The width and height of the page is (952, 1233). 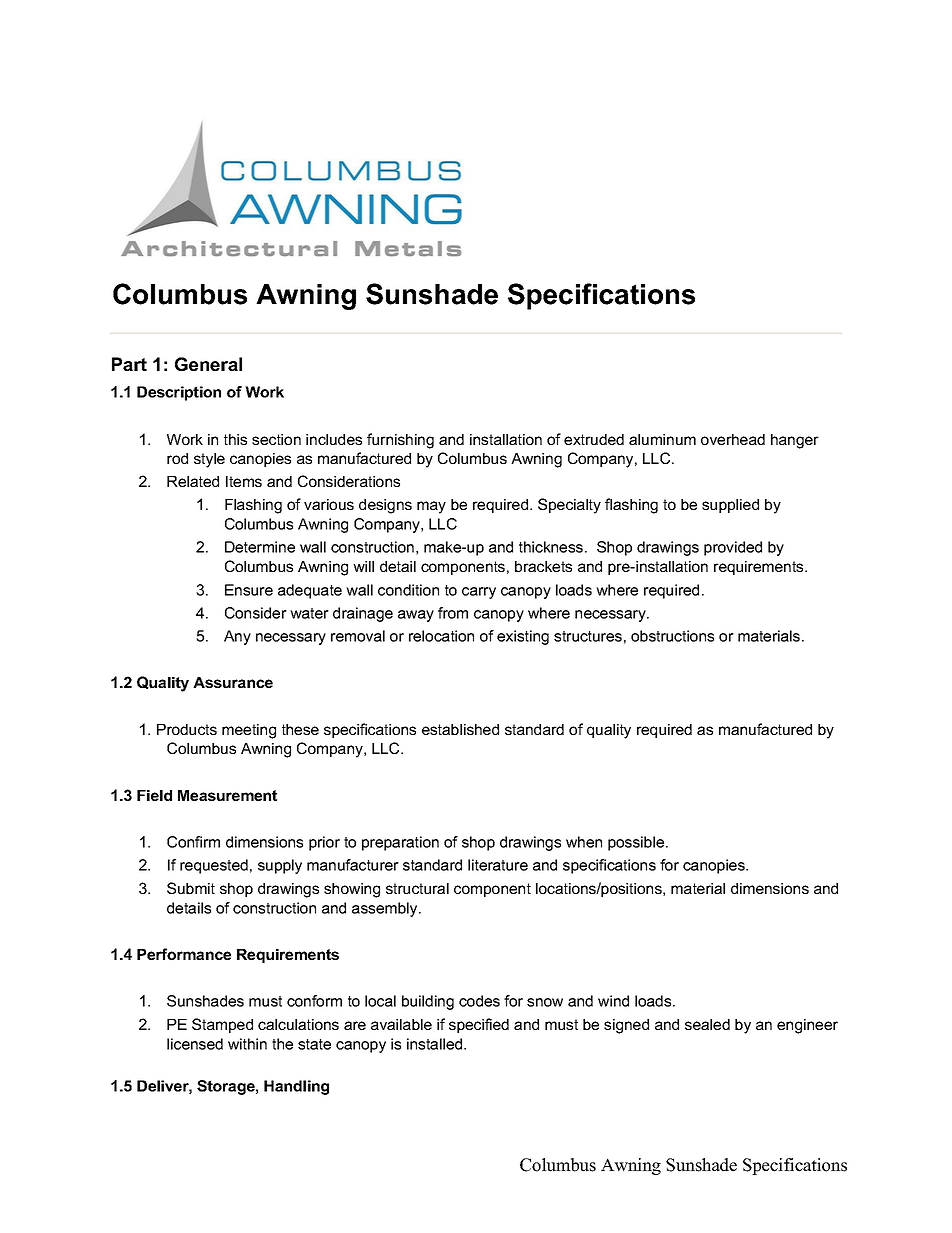 I want to click on provided, so click(x=733, y=548).
